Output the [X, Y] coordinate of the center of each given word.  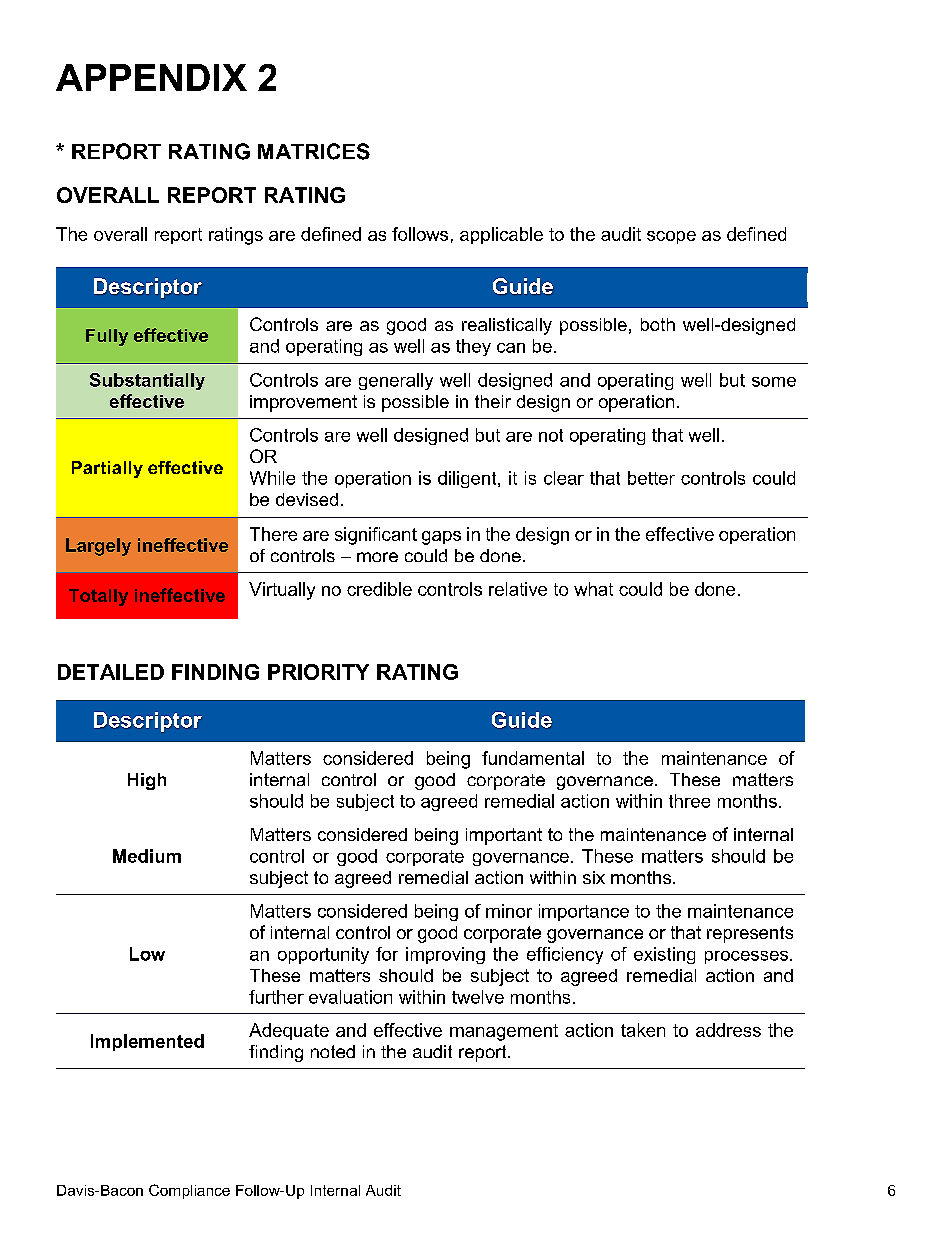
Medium [147, 856]
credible [379, 589]
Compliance [189, 1191]
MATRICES [314, 151]
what [593, 589]
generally [396, 381]
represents [750, 934]
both [658, 324]
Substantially [147, 381]
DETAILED [111, 672]
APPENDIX [151, 77]
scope [671, 237]
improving [445, 955]
